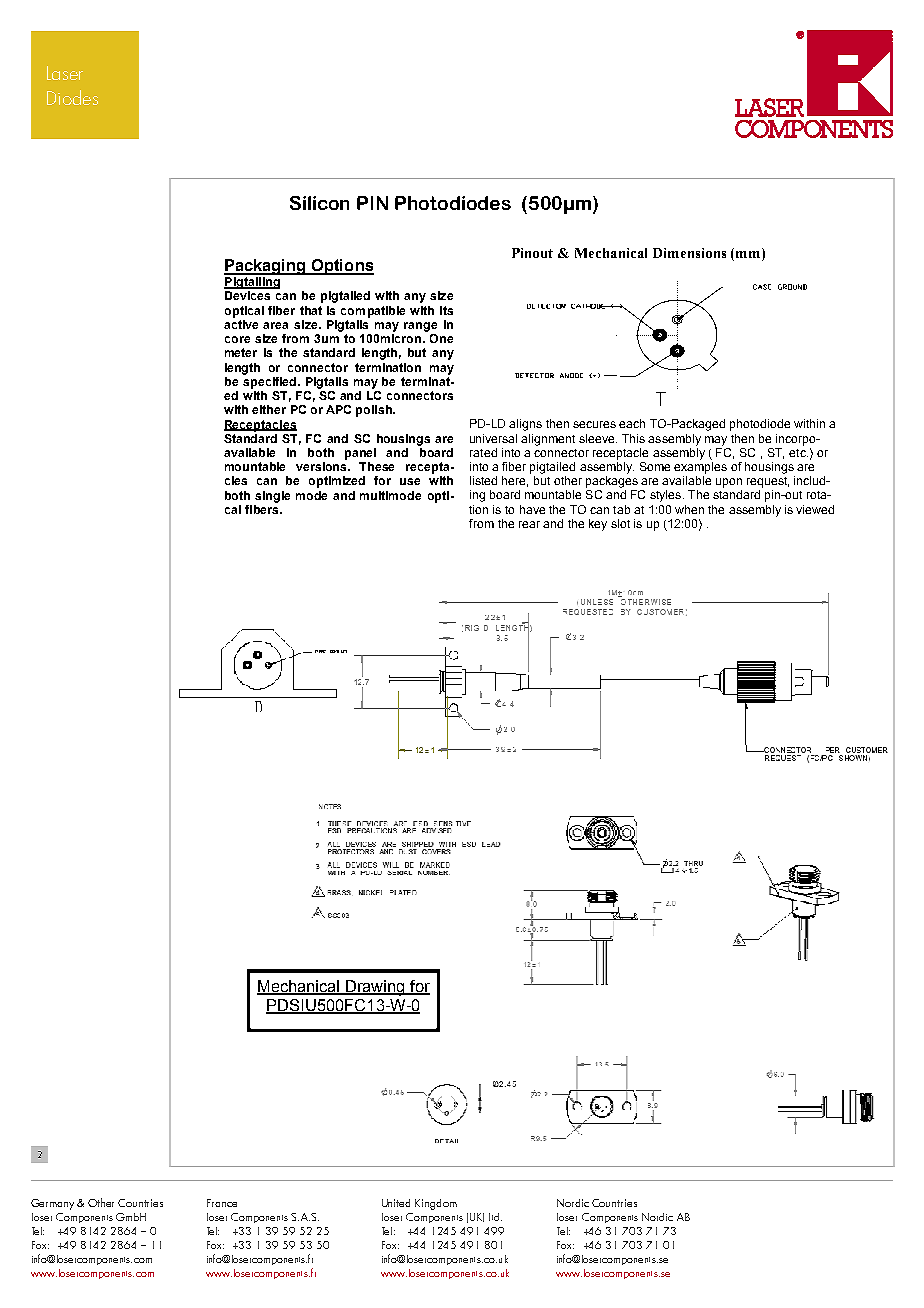 Image resolution: width=924 pixels, height=1308 pixels. I want to click on single, so click(272, 497).
